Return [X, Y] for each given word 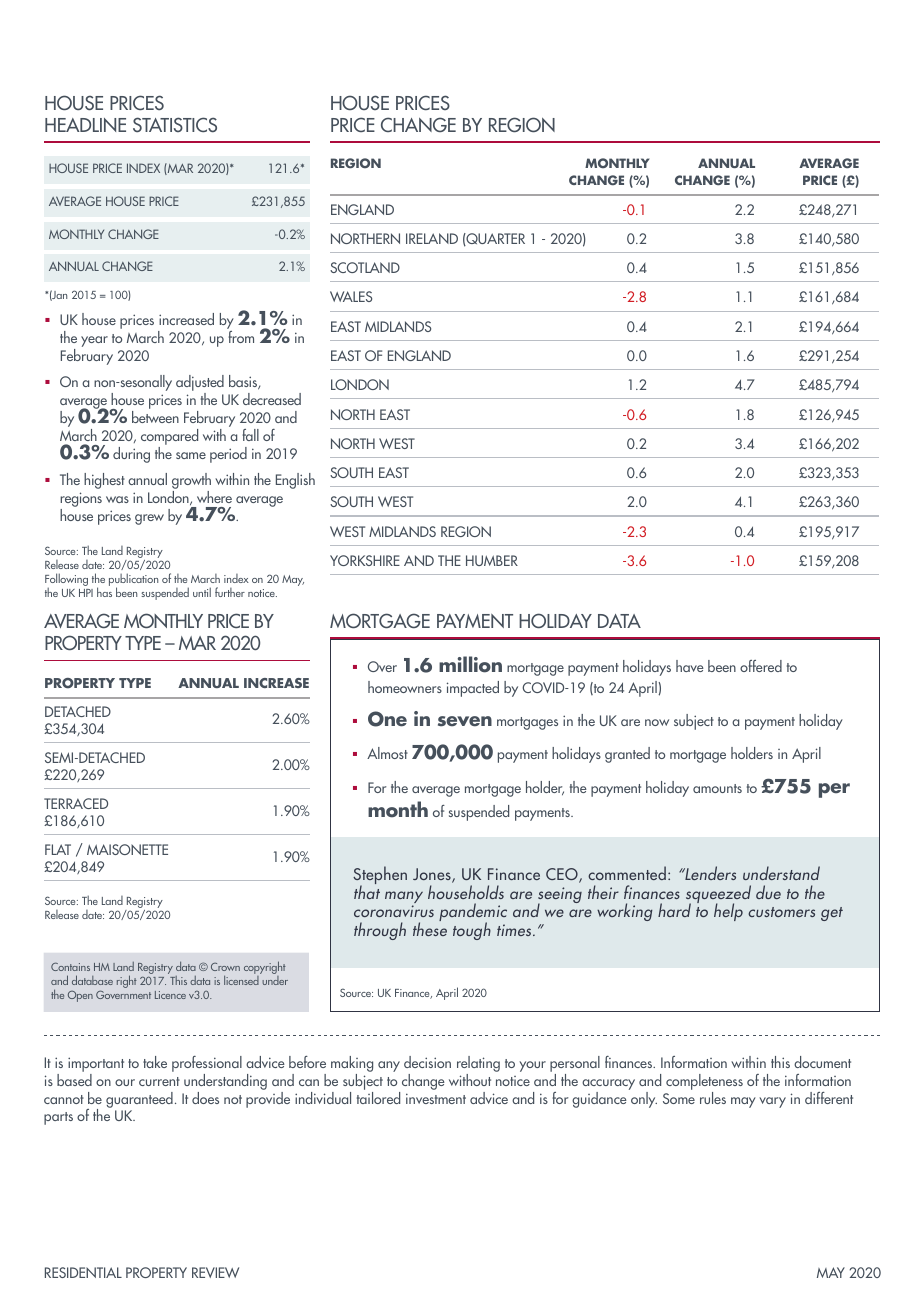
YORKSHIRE [365, 560]
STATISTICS [175, 124]
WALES [351, 296]
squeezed [718, 895]
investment [436, 1098]
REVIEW [215, 1272]
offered [761, 666]
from [241, 337]
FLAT [58, 849]
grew [149, 519]
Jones [433, 875]
